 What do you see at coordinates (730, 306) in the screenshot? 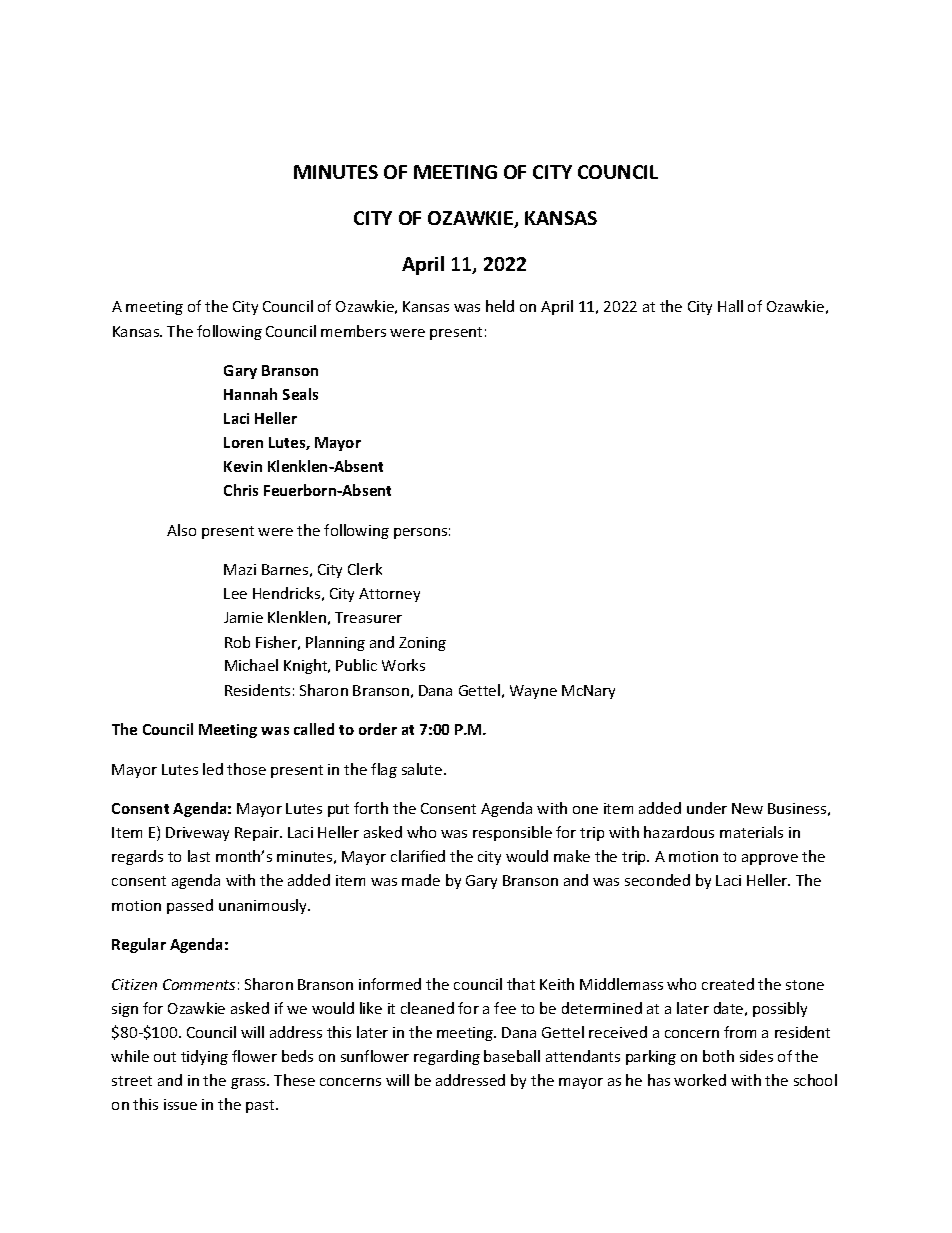
I see `Hall` at bounding box center [730, 306].
